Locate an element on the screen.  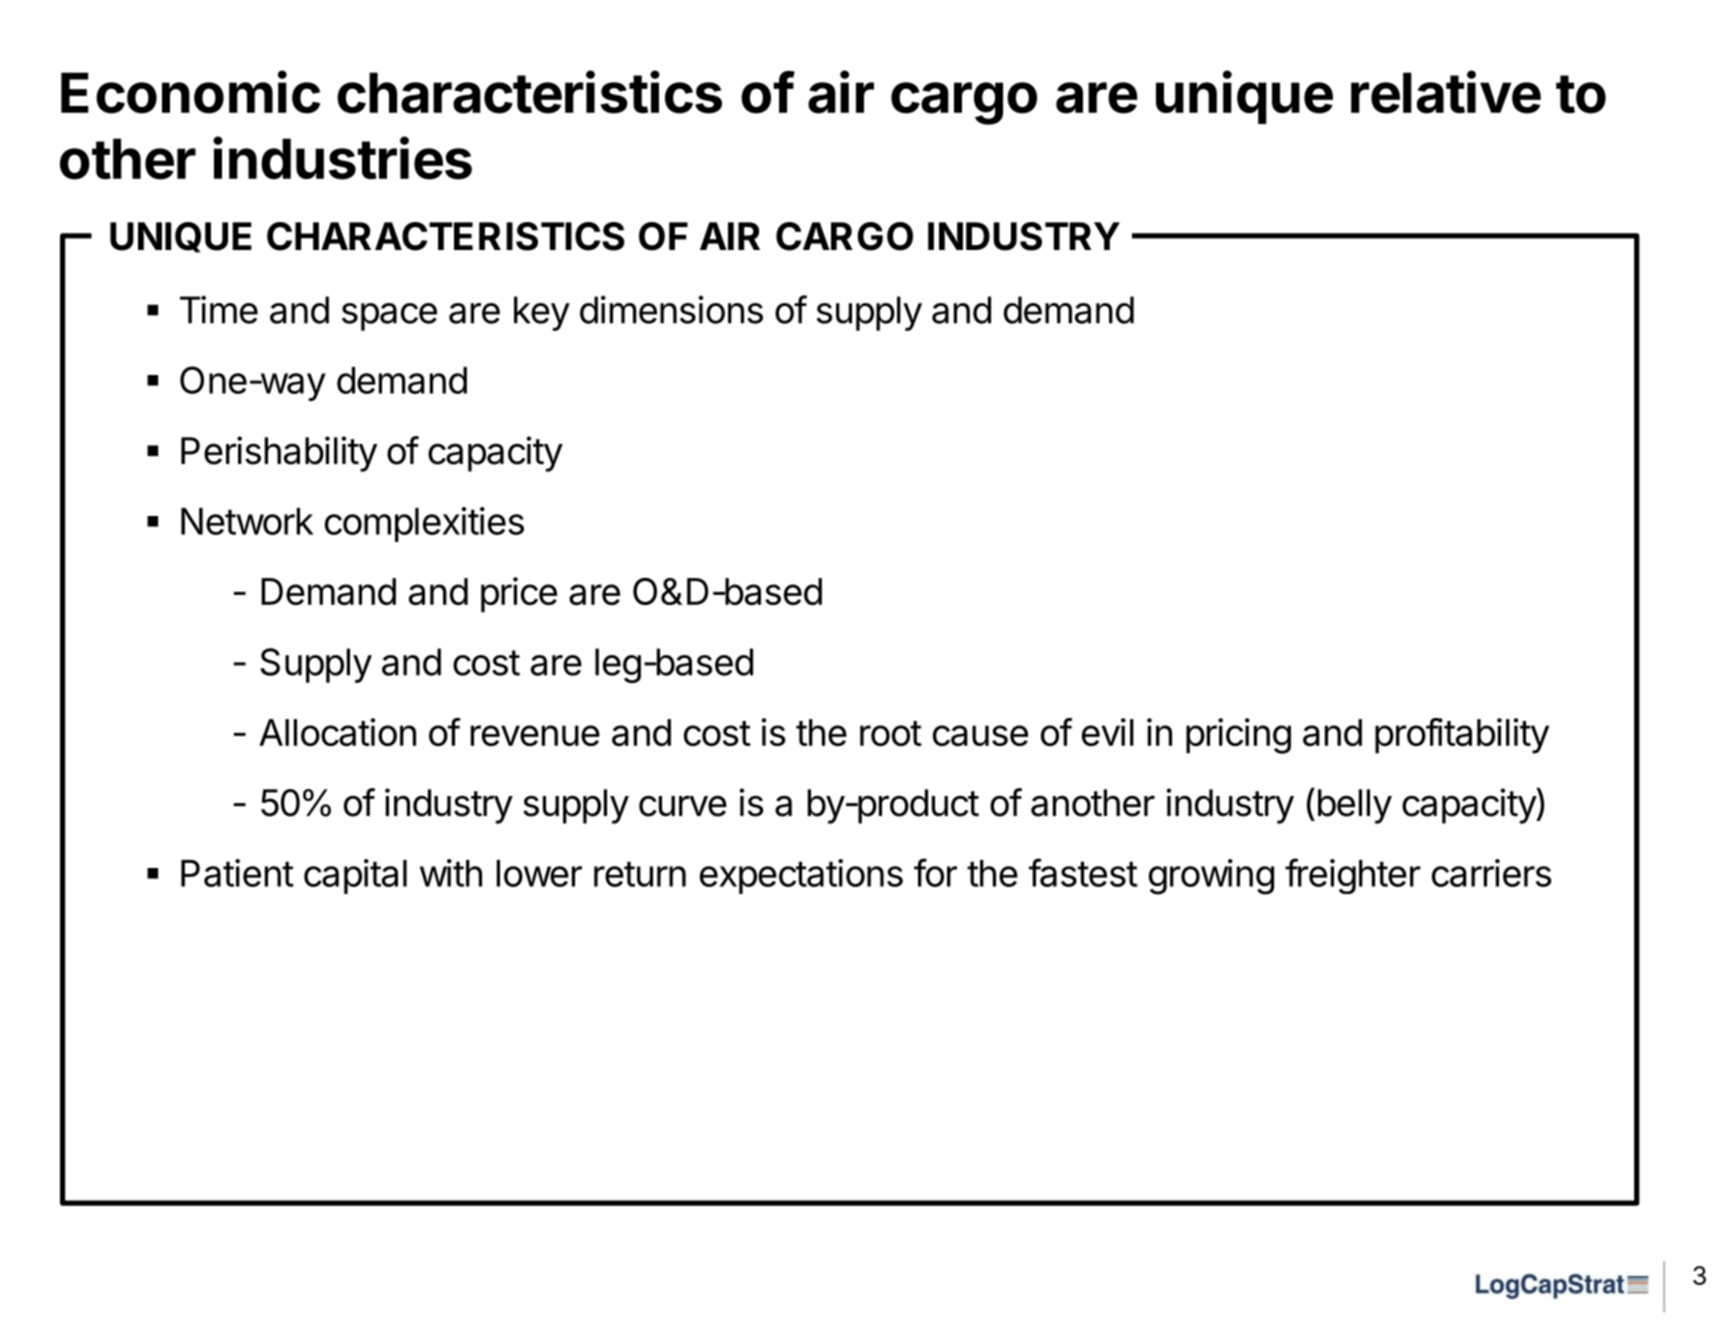
root is located at coordinates (891, 733).
